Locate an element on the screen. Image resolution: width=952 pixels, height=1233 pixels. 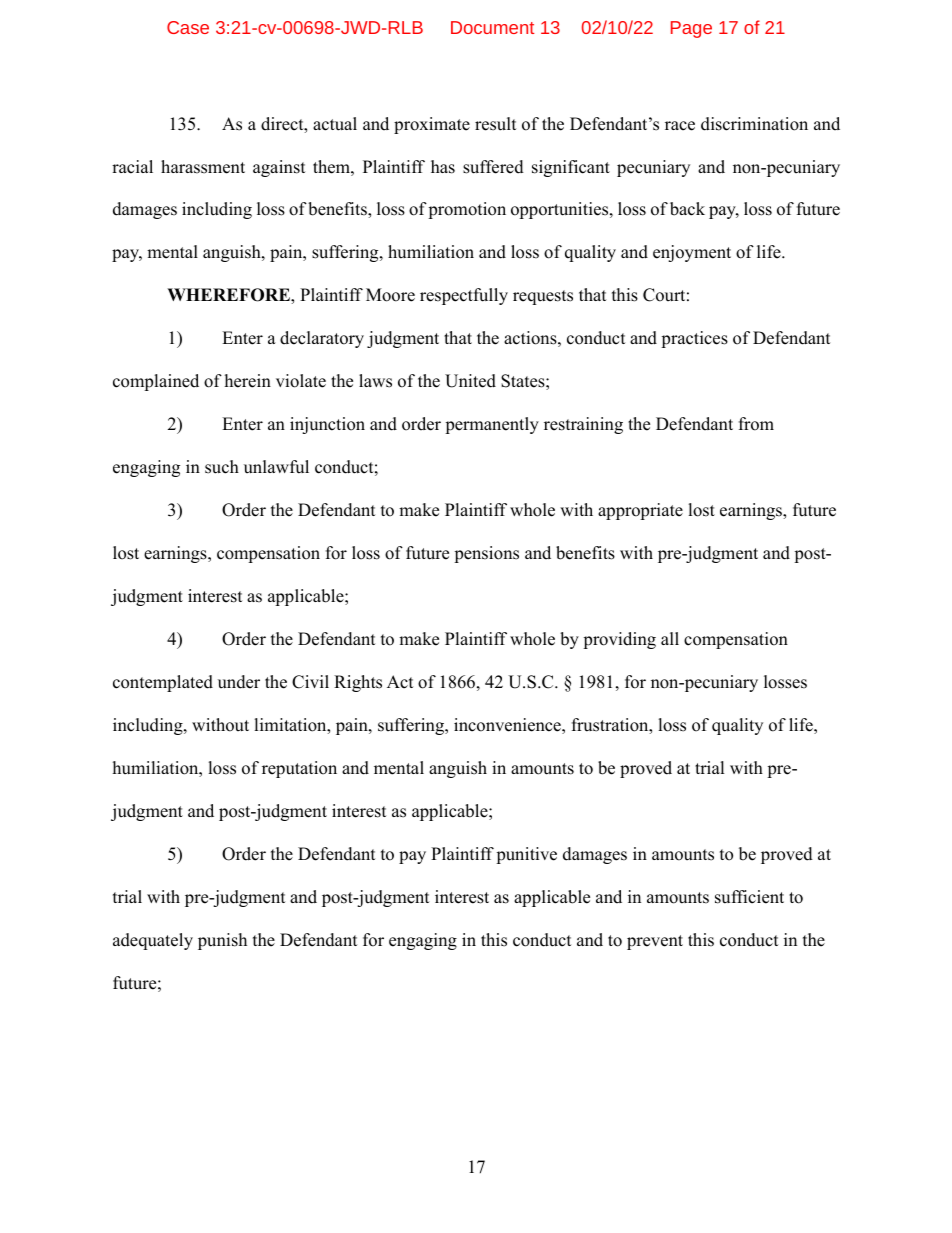
such is located at coordinates (222, 467).
